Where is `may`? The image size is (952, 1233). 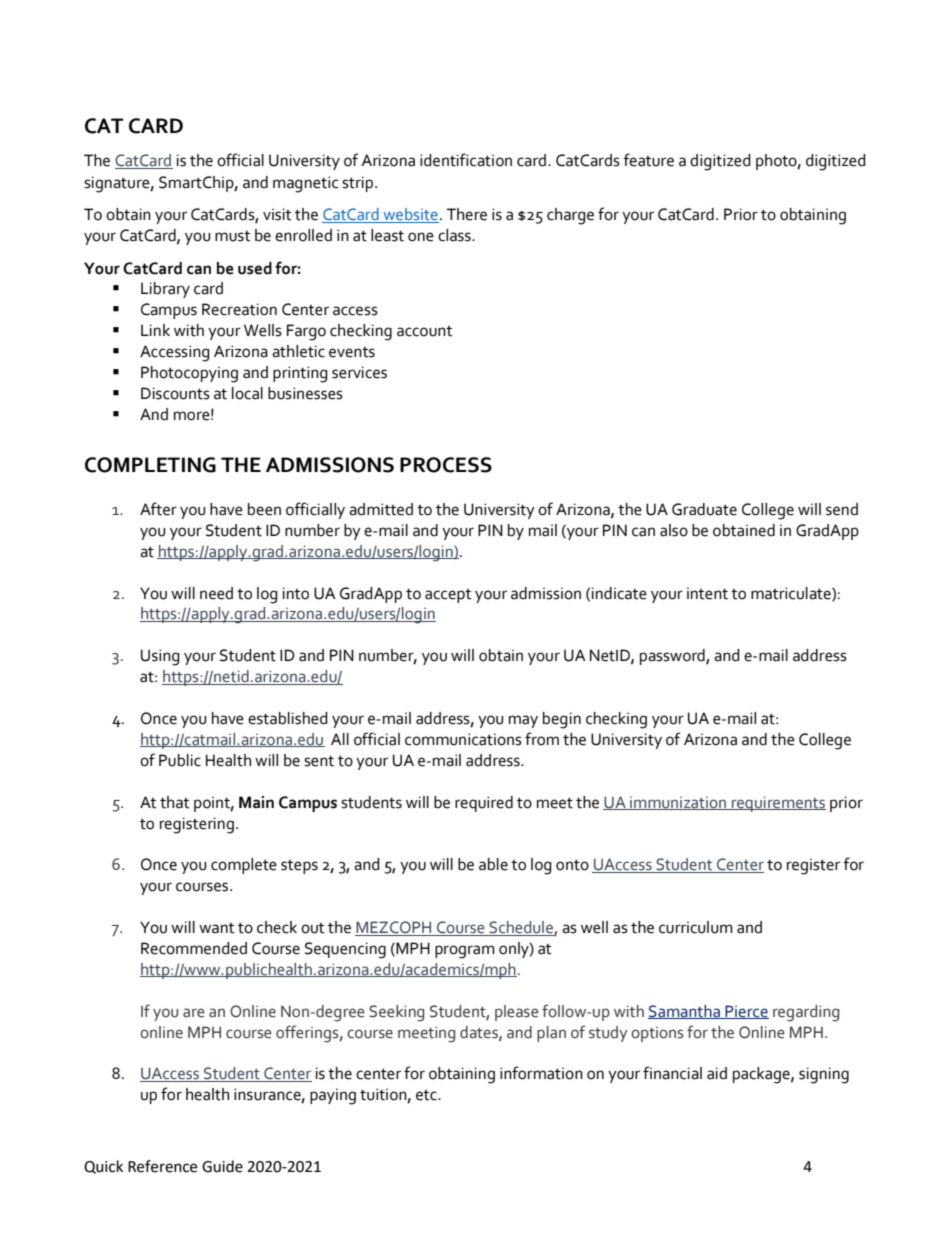 may is located at coordinates (523, 721).
